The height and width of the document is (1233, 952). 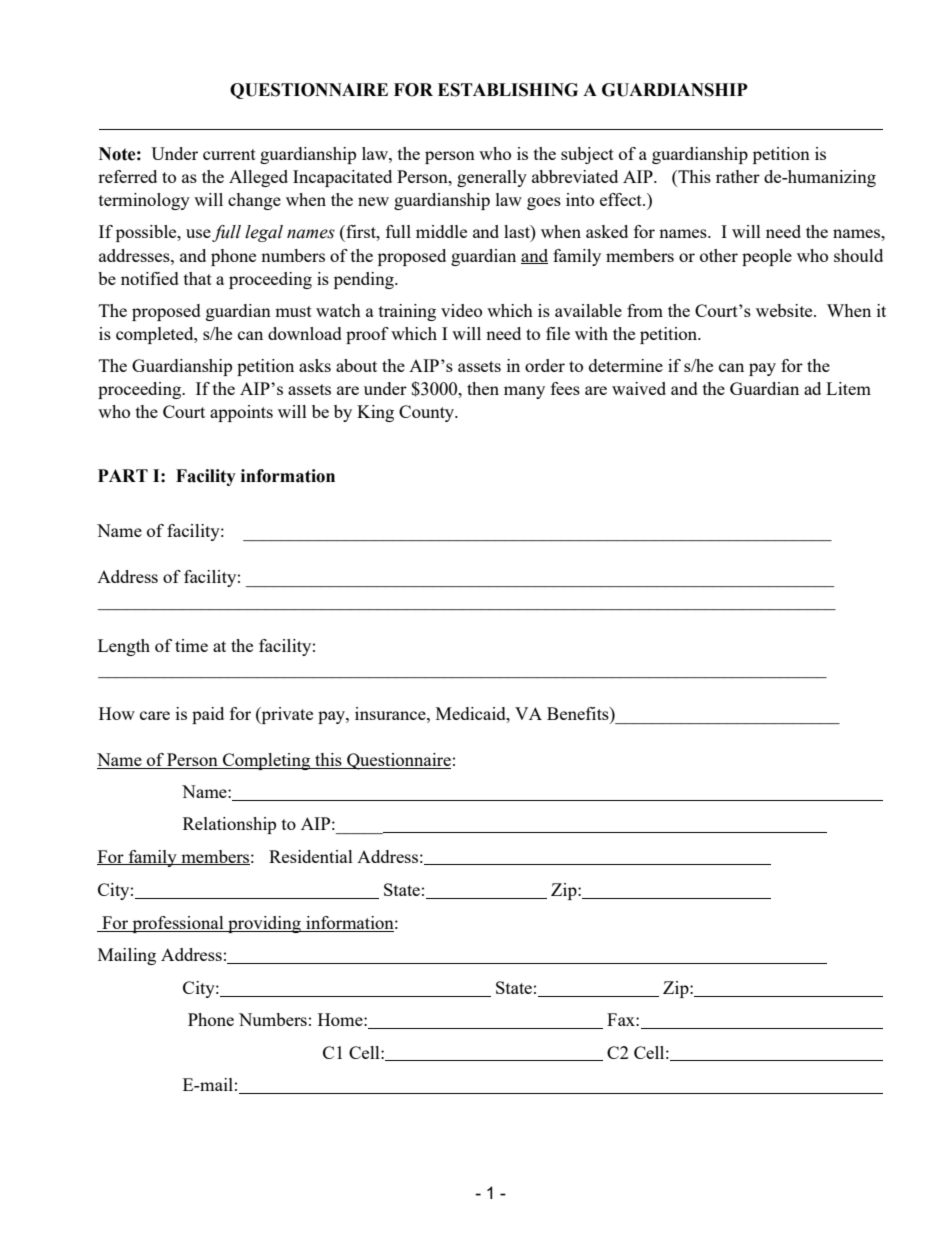 I want to click on professional, so click(x=178, y=924).
